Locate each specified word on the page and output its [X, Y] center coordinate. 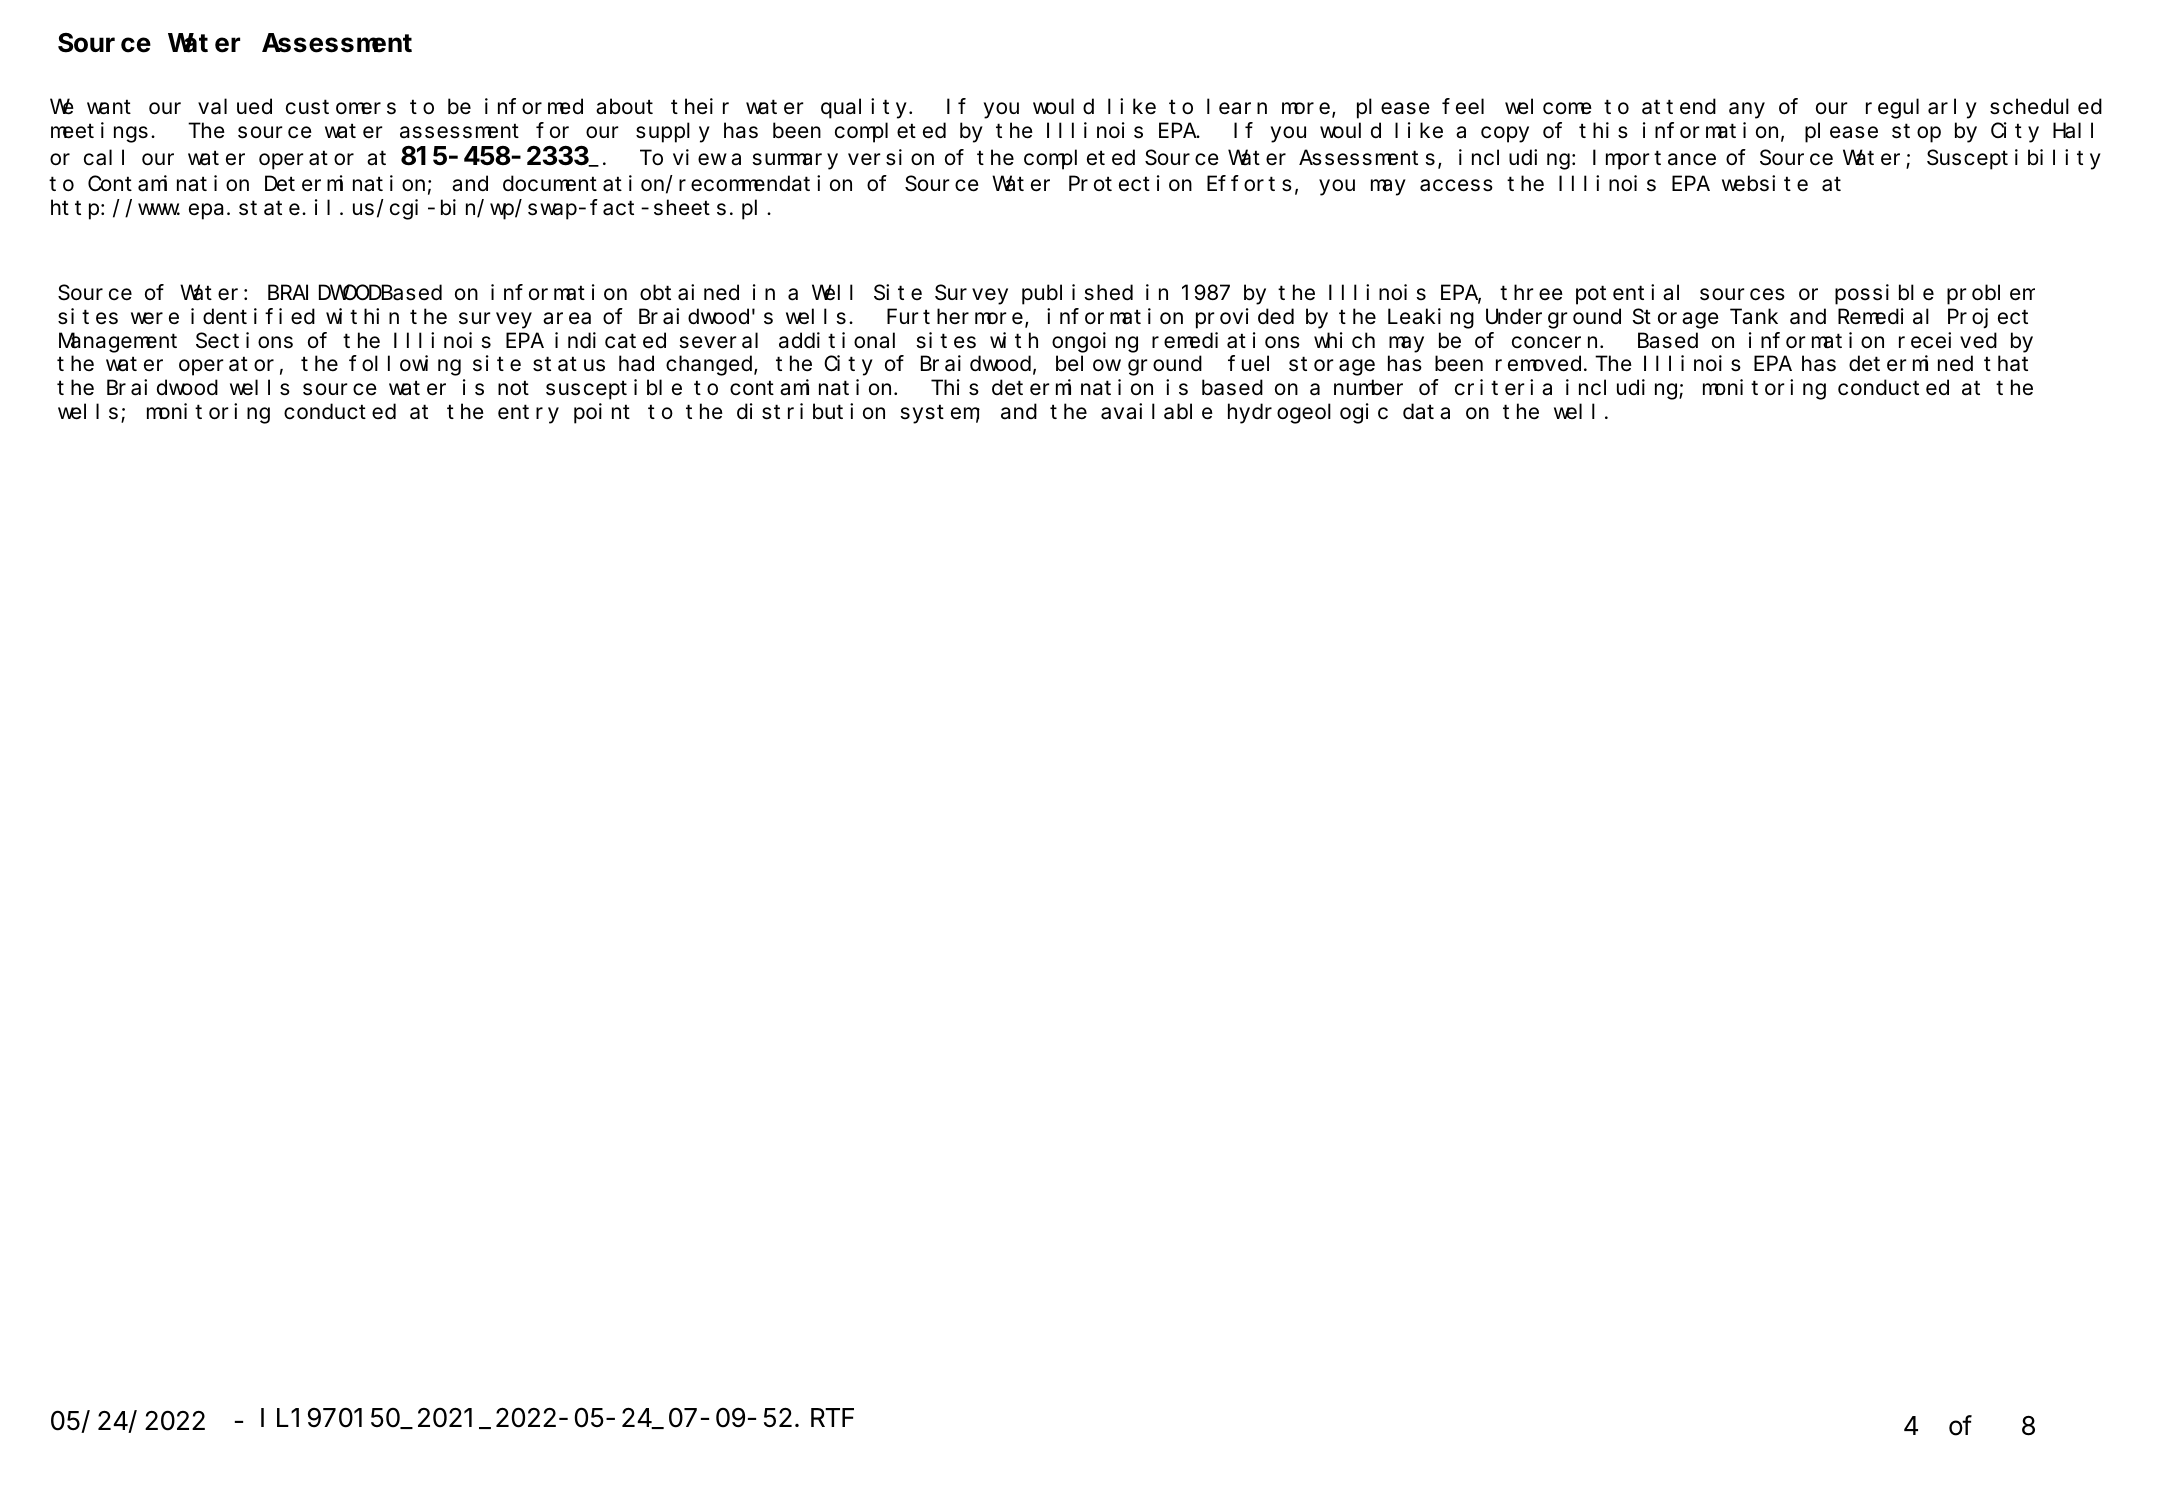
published [1077, 294]
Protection [1130, 184]
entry [528, 414]
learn [1237, 107]
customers [341, 107]
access [1456, 186]
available [1157, 411]
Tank [1754, 317]
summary [795, 162]
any [1747, 111]
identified [253, 316]
